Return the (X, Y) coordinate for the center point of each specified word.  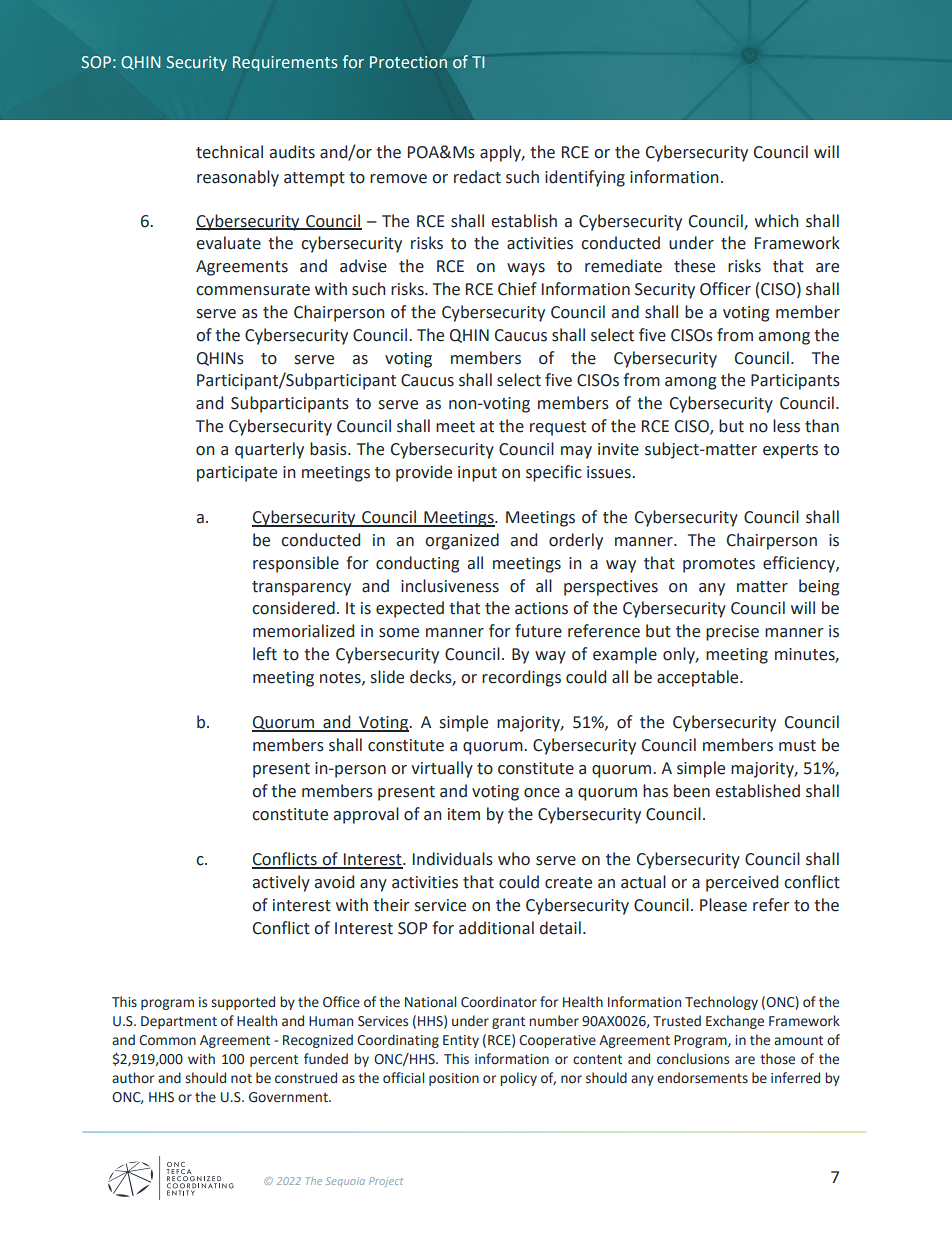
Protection (408, 62)
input (477, 474)
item (464, 814)
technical (229, 152)
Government (289, 1097)
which (776, 221)
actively (281, 883)
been (692, 791)
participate (237, 474)
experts (790, 451)
